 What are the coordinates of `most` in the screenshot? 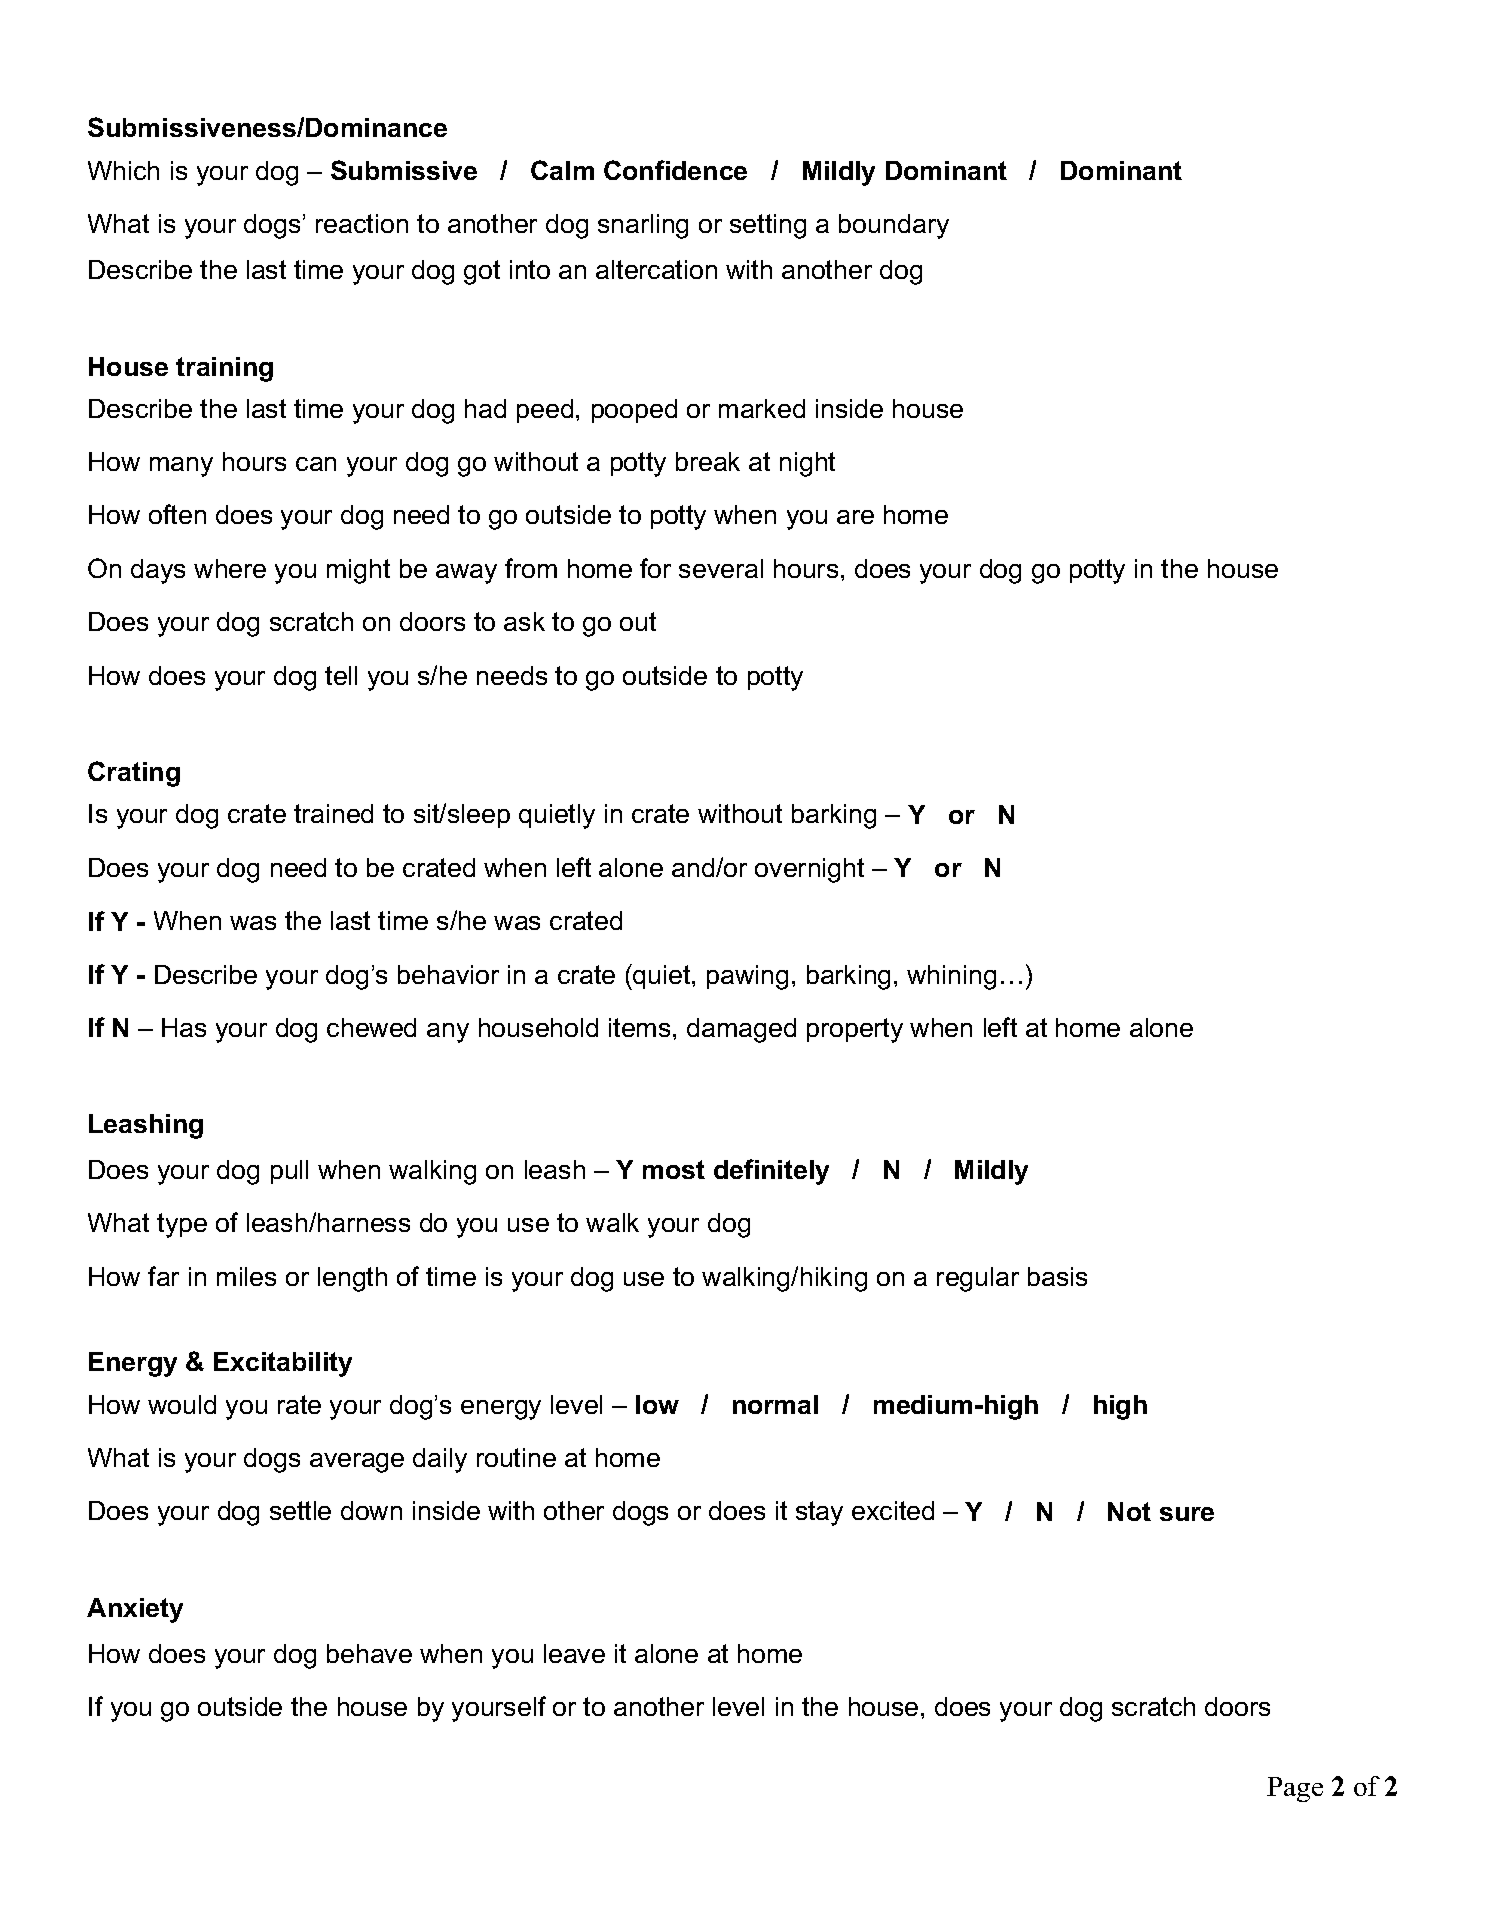 It's located at (674, 1169).
